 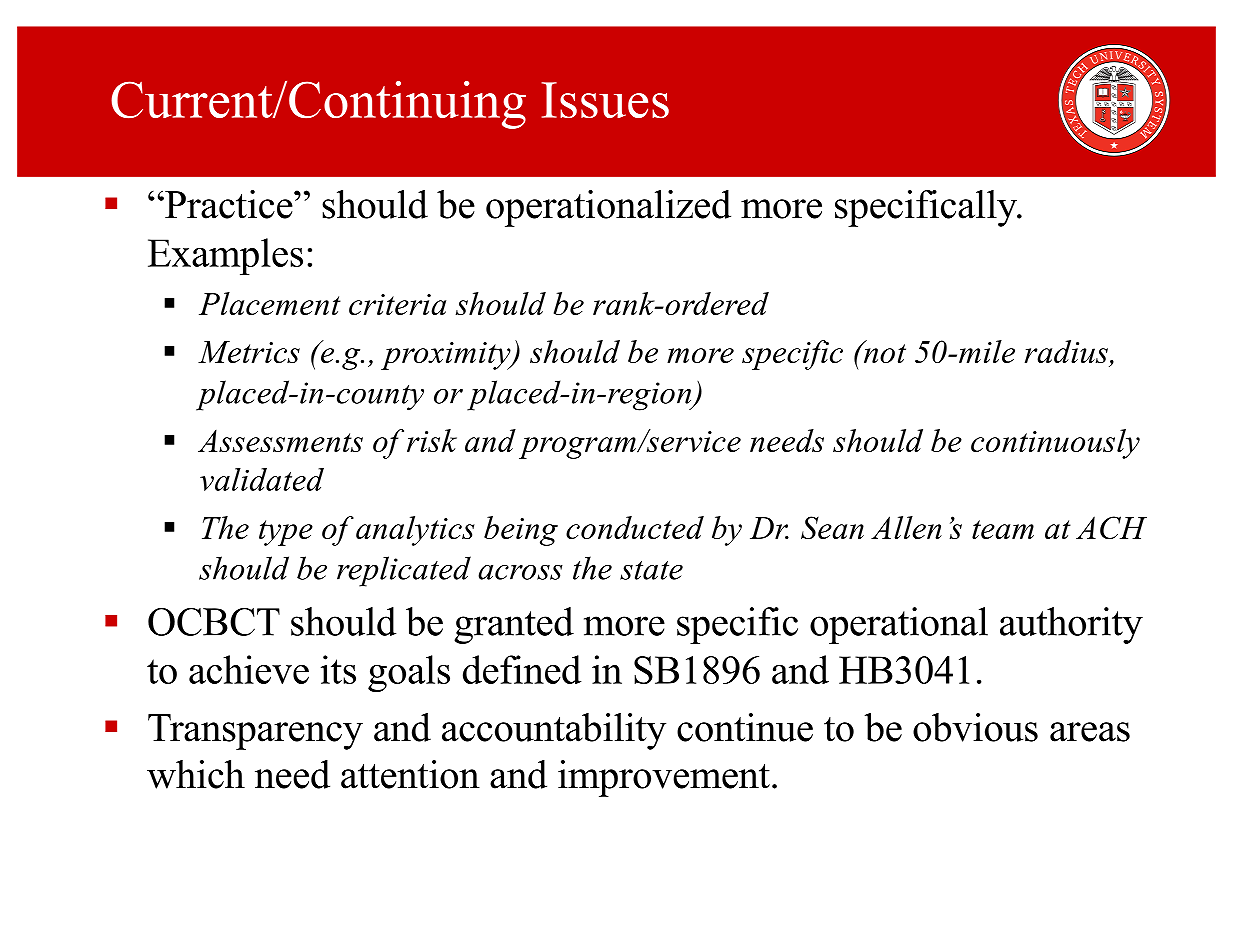 What do you see at coordinates (651, 570) in the page?
I see `state` at bounding box center [651, 570].
